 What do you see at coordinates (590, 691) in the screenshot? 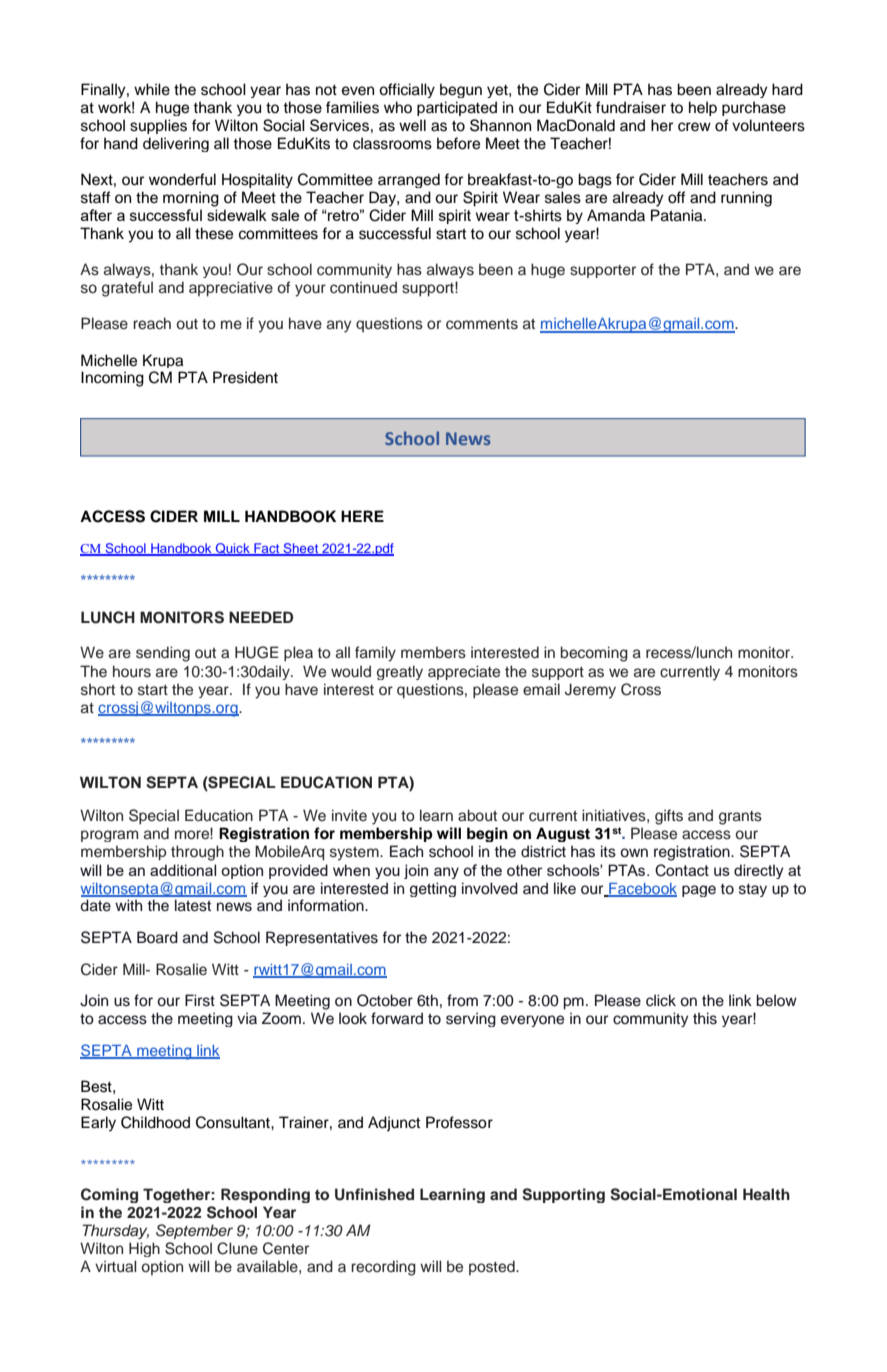
I see `Jeremy` at bounding box center [590, 691].
